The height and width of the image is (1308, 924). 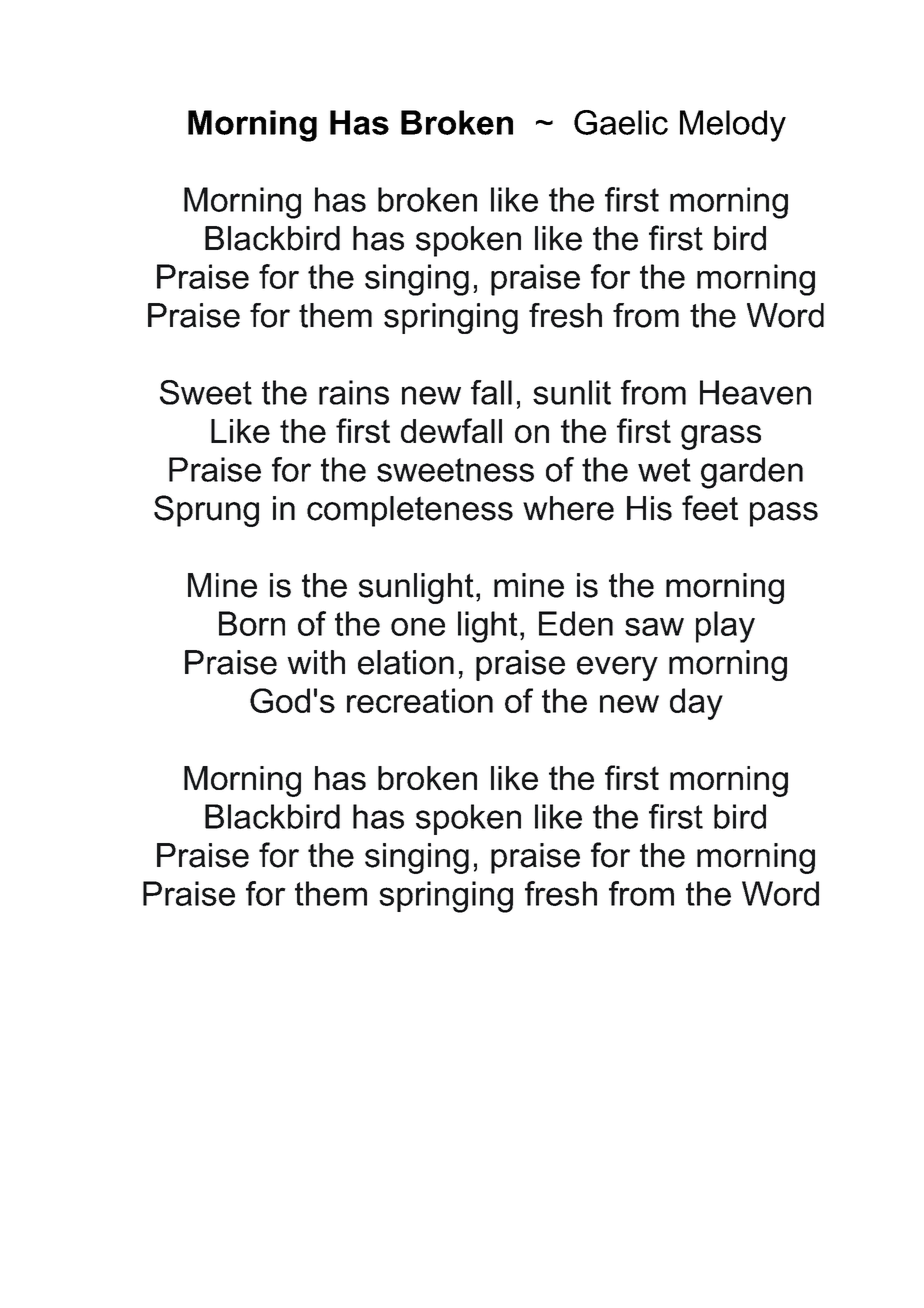 What do you see at coordinates (733, 126) in the image?
I see `Melody` at bounding box center [733, 126].
